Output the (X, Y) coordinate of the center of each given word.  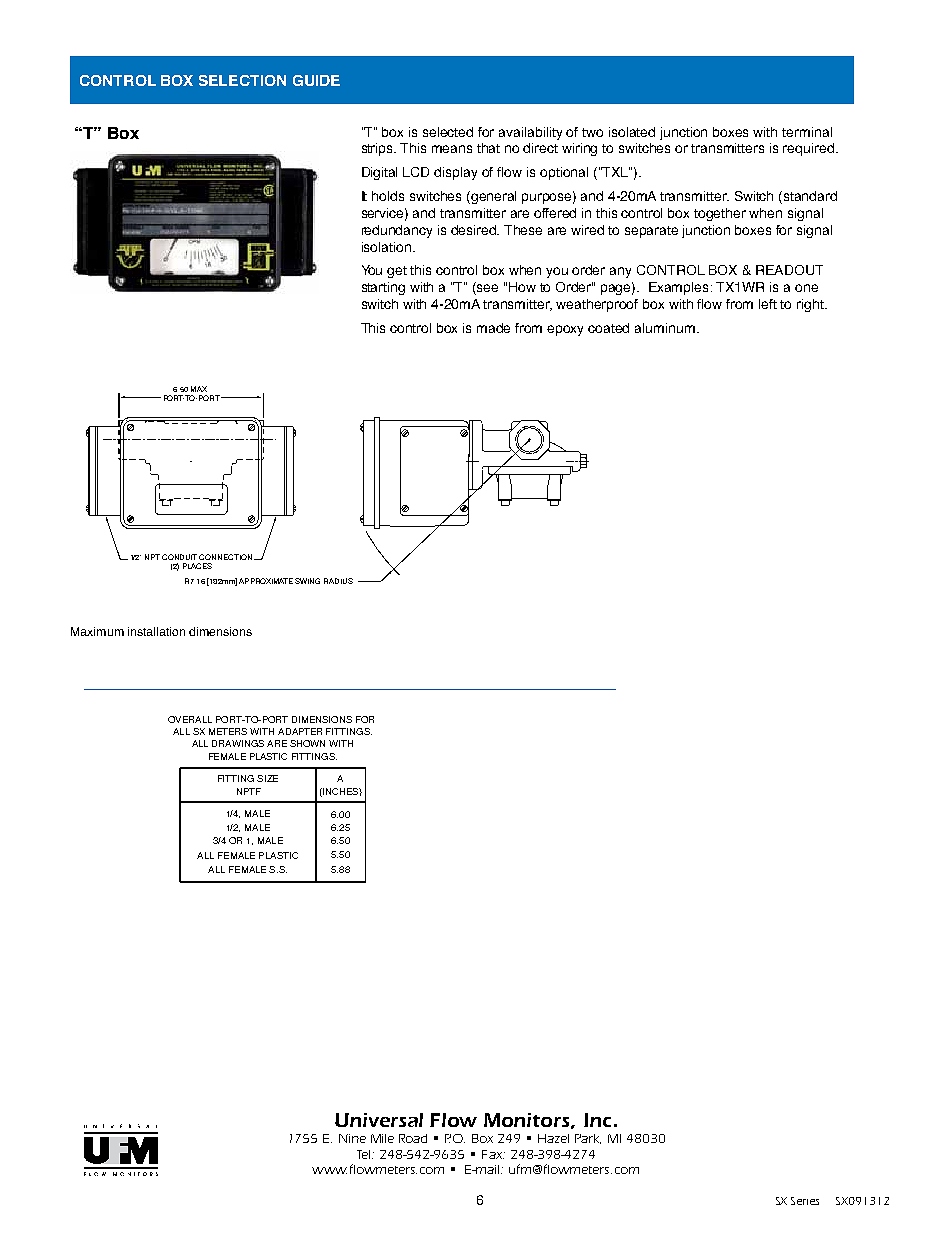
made (493, 328)
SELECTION (242, 80)
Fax (493, 1154)
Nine (352, 1138)
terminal (807, 132)
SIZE (267, 778)
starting (383, 288)
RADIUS (338, 581)
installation (156, 631)
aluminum (665, 328)
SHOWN (307, 743)
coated (608, 328)
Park (588, 1139)
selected (448, 132)
